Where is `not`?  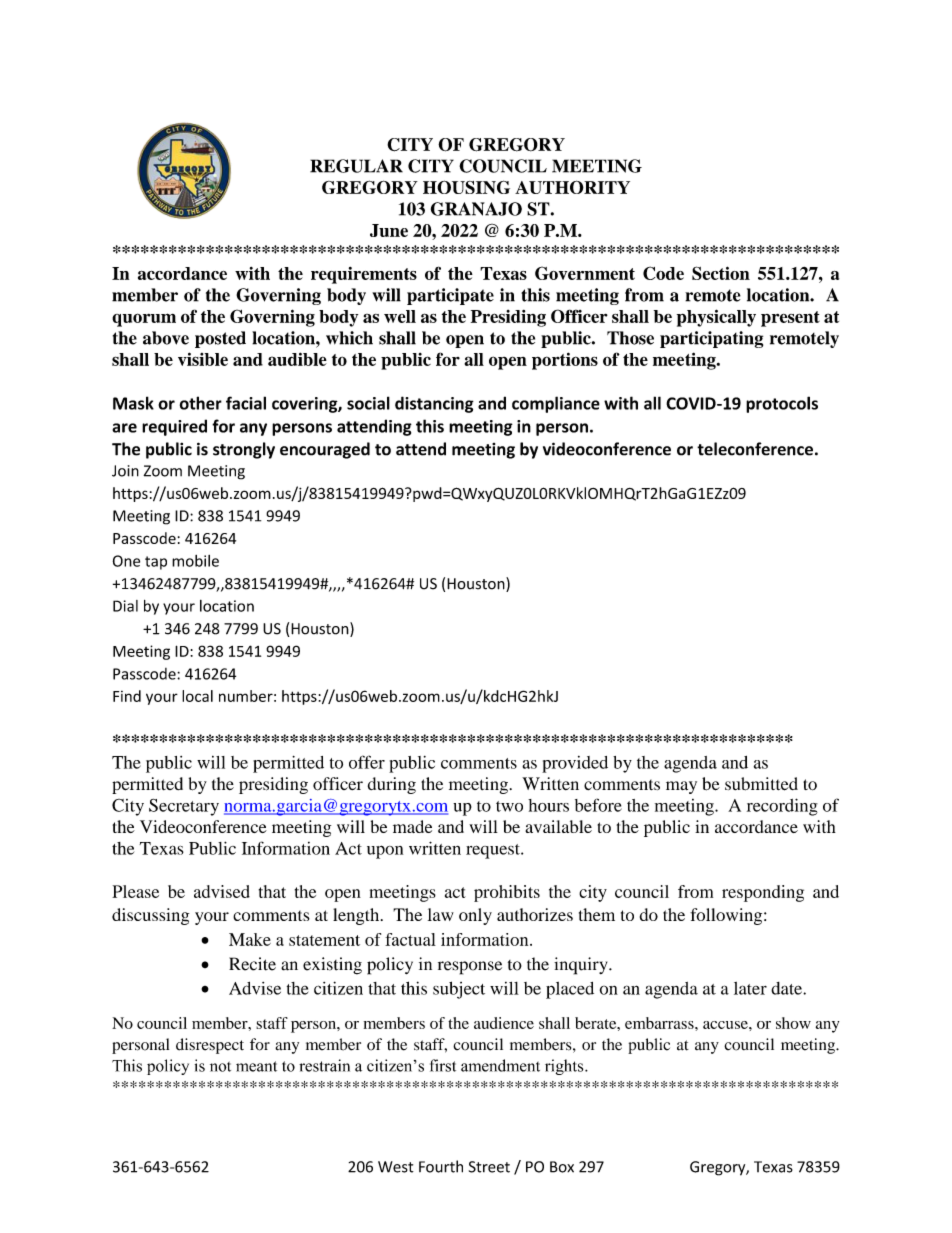
not is located at coordinates (220, 1067).
